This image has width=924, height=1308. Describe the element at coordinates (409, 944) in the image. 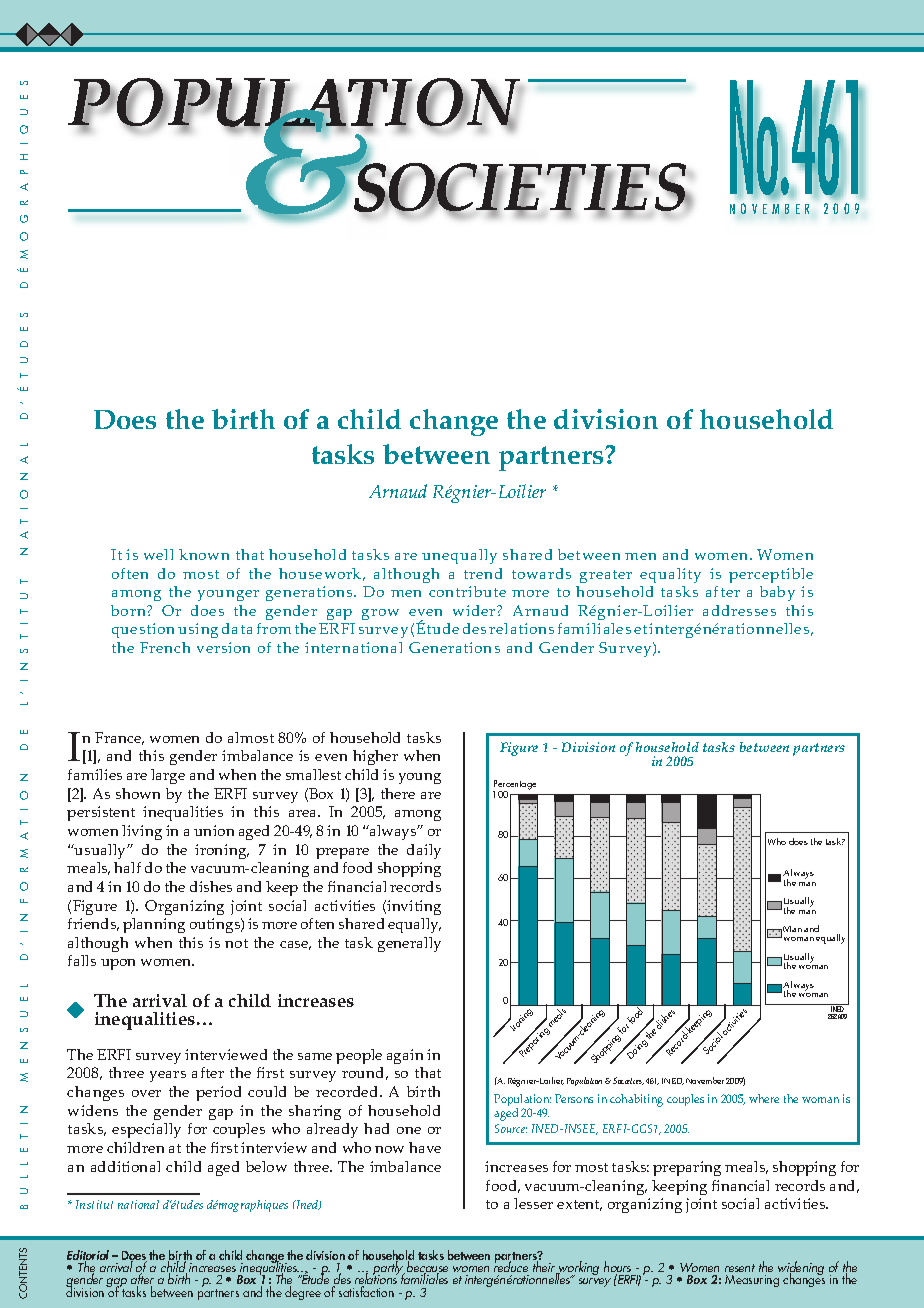

I see `generally` at that location.
